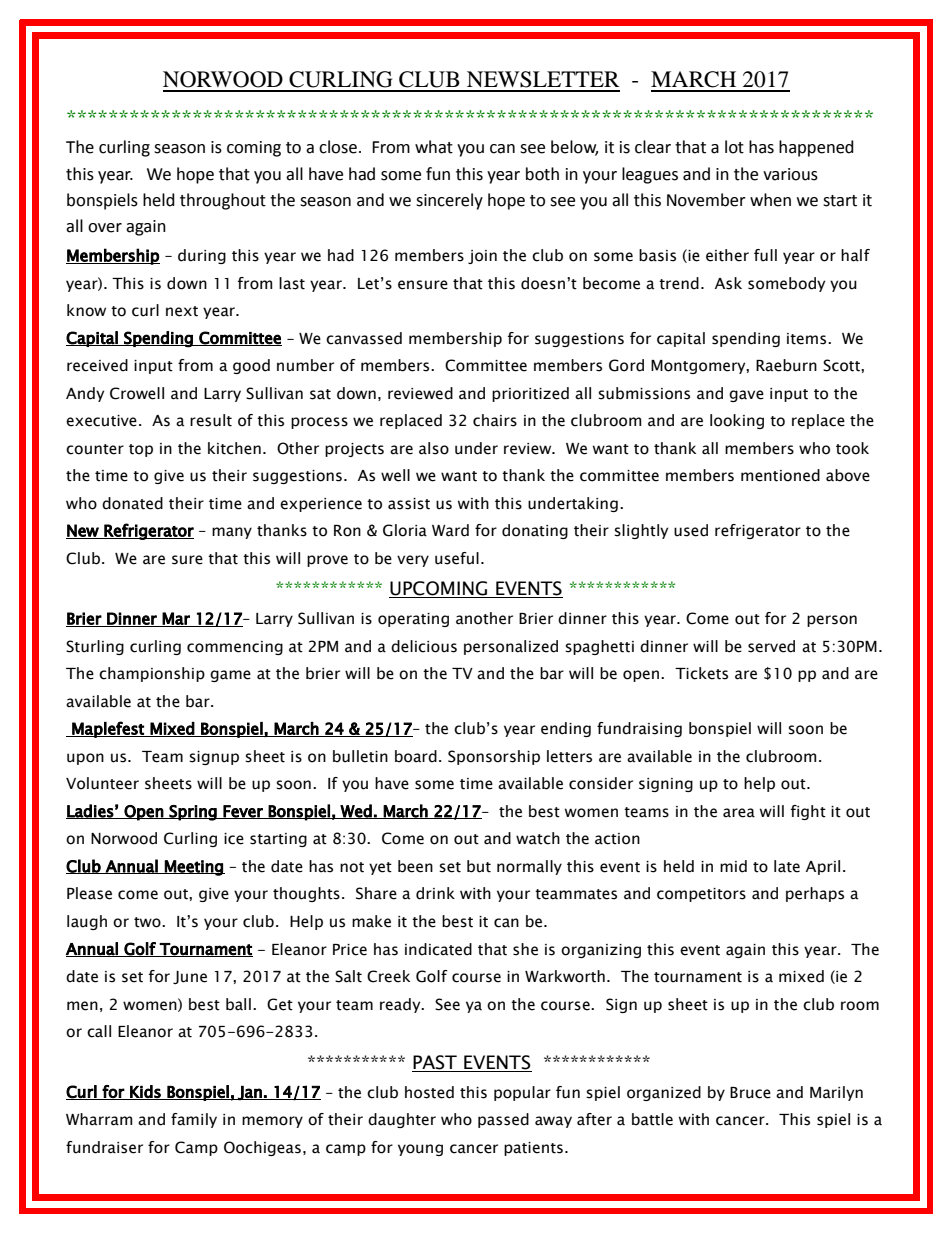  What do you see at coordinates (450, 530) in the image?
I see `Ward` at bounding box center [450, 530].
